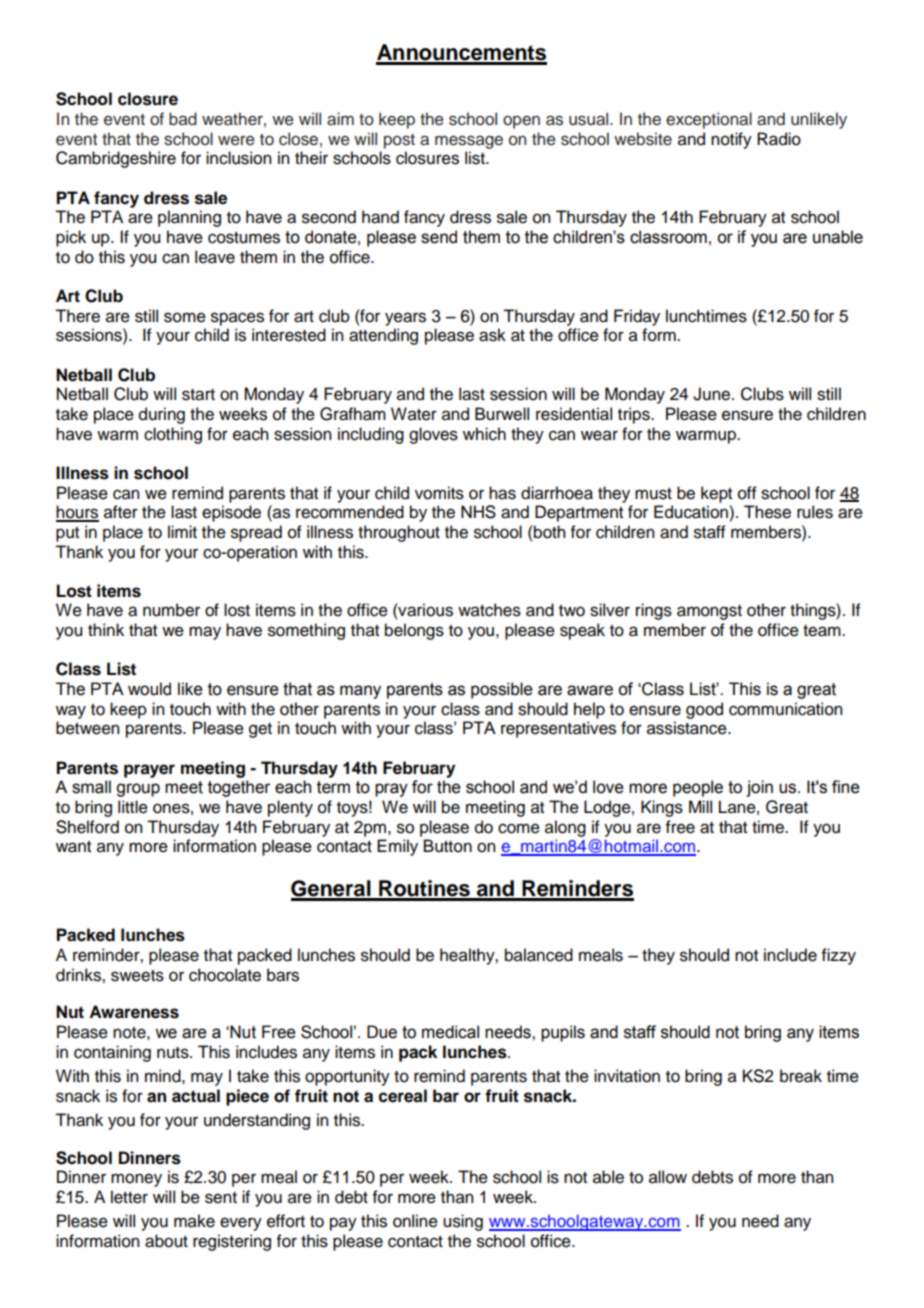  Describe the element at coordinates (469, 142) in the image. I see `message` at that location.
